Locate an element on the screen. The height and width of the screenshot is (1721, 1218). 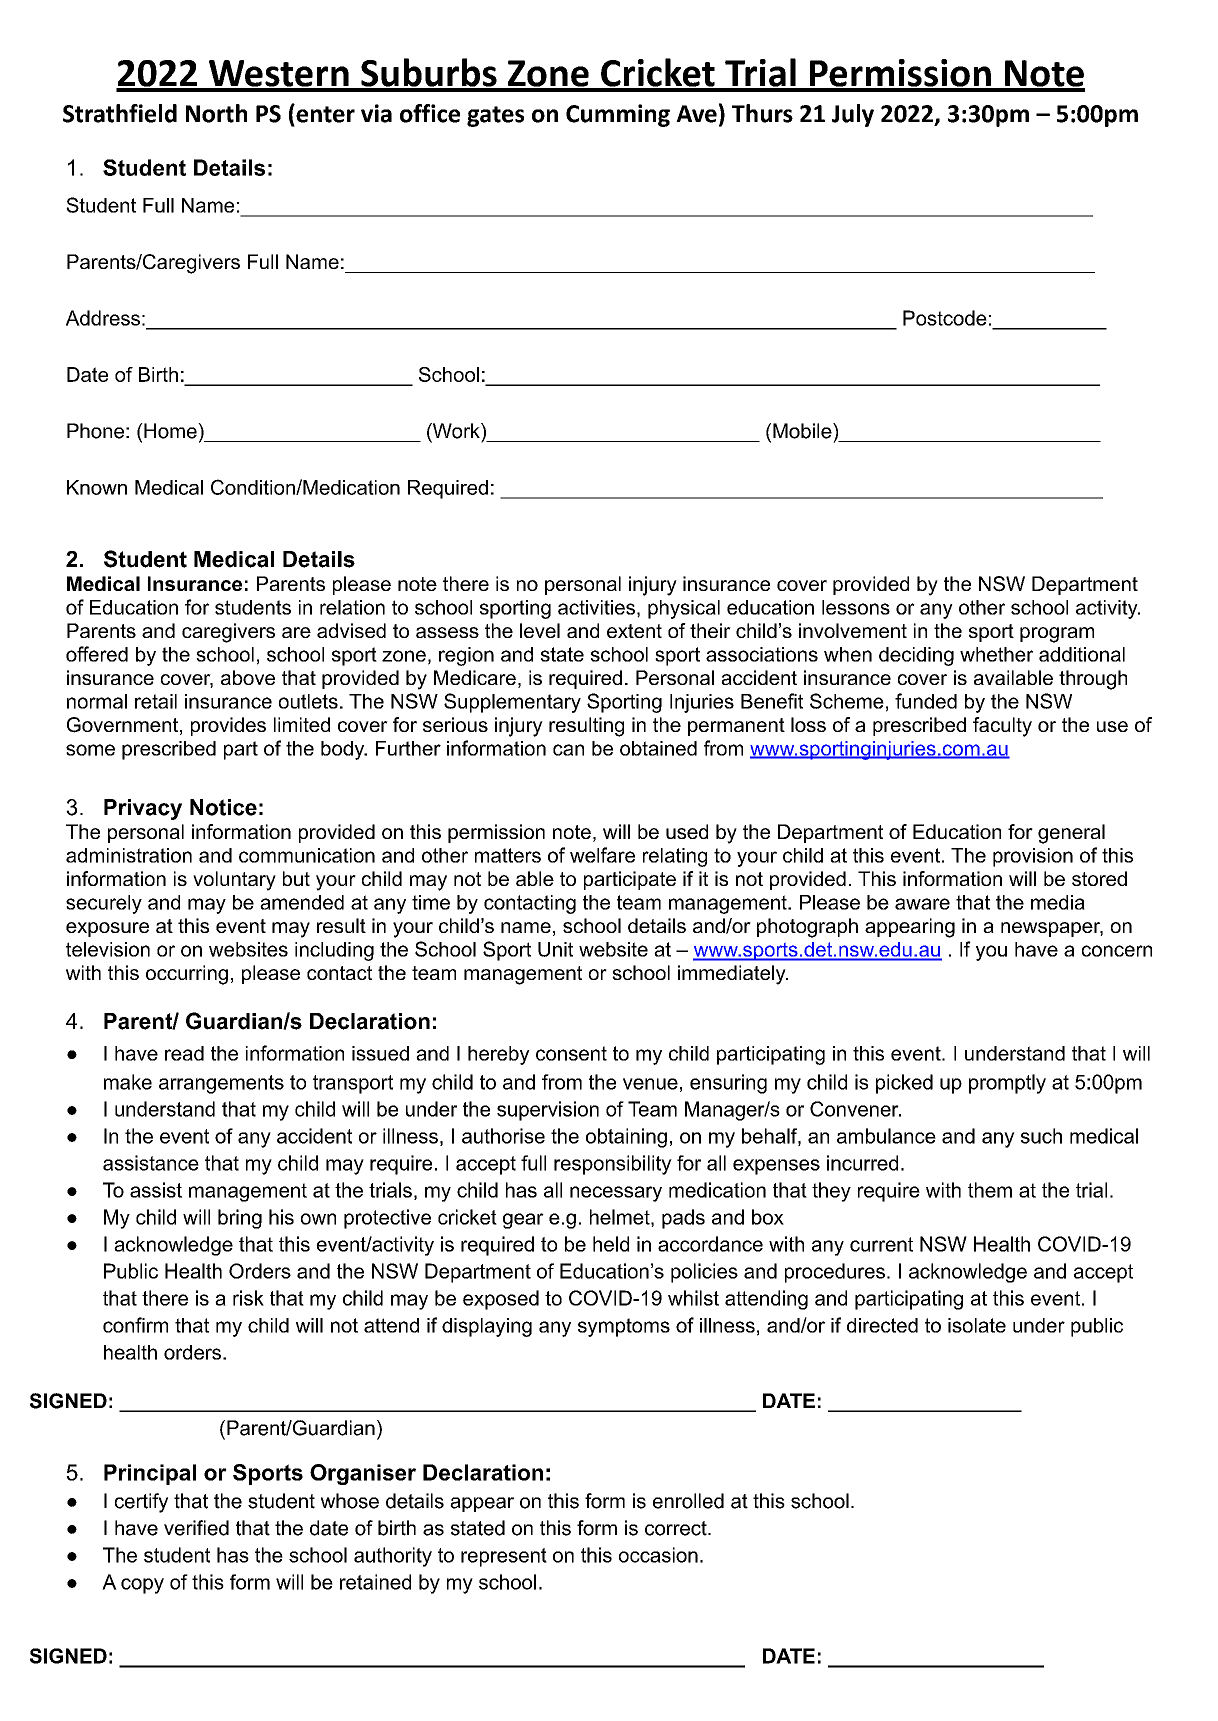
occasion is located at coordinates (658, 1555).
